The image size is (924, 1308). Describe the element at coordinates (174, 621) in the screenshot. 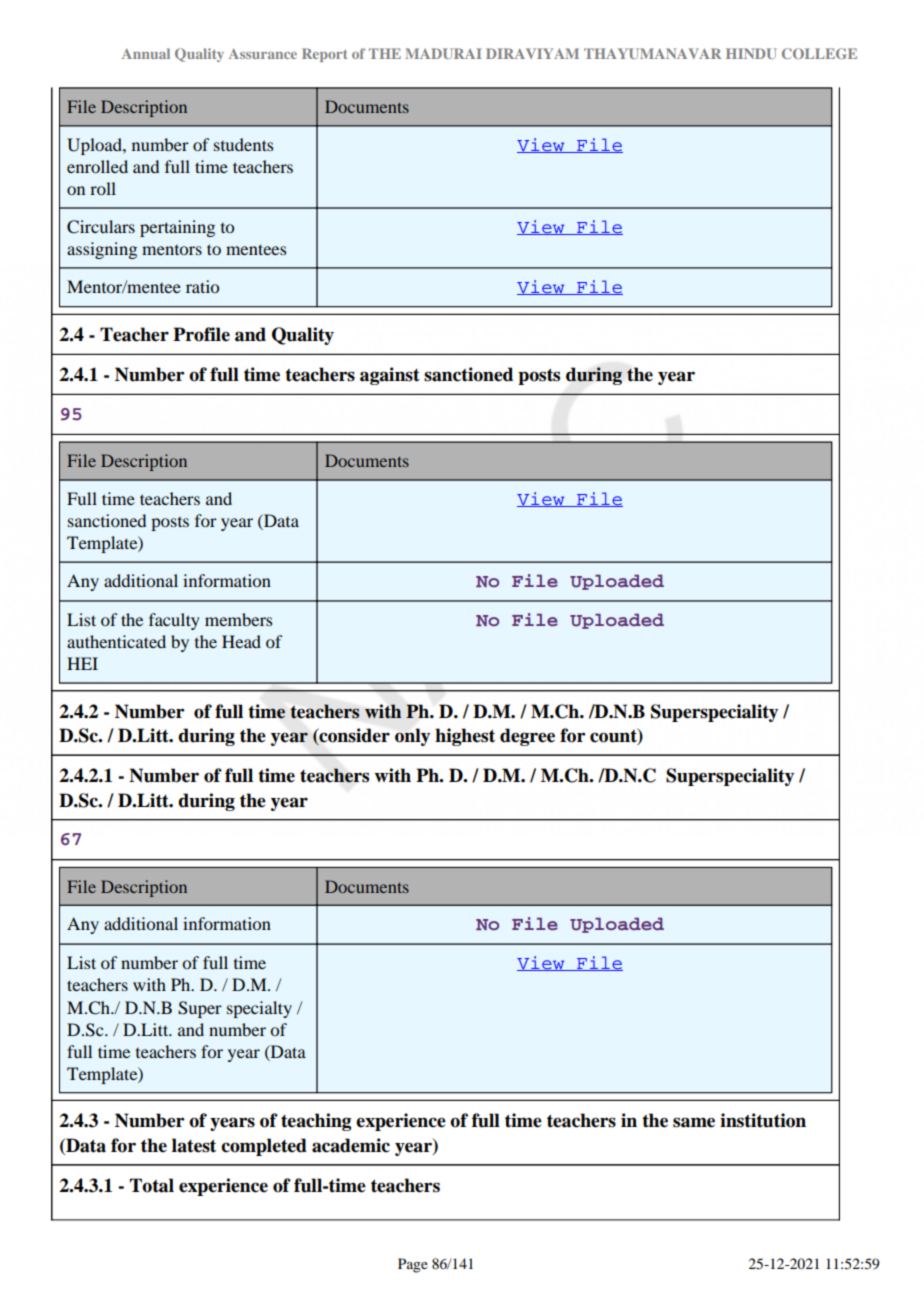

I see `faculty` at that location.
